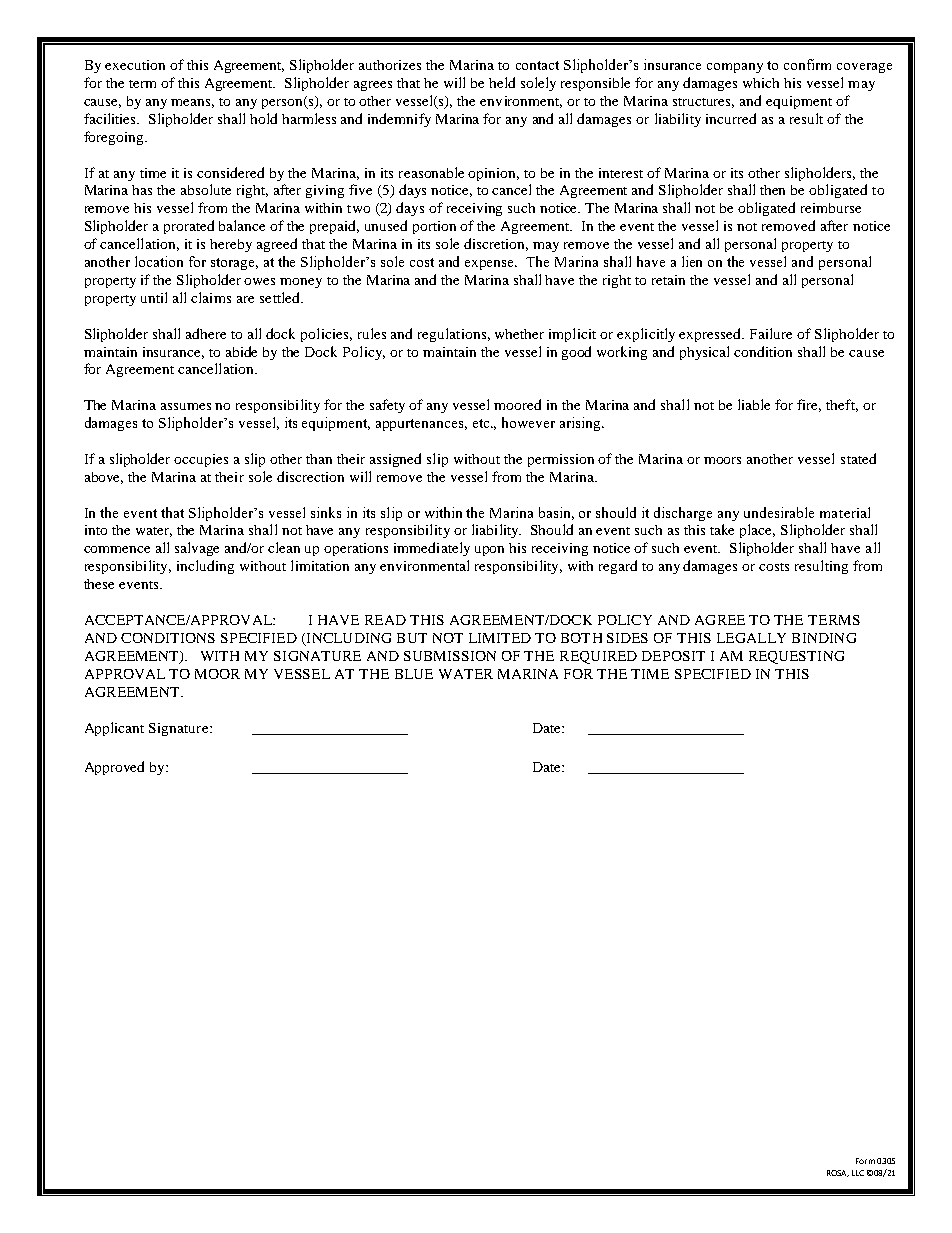  Describe the element at coordinates (135, 65) in the screenshot. I see `execution` at that location.
